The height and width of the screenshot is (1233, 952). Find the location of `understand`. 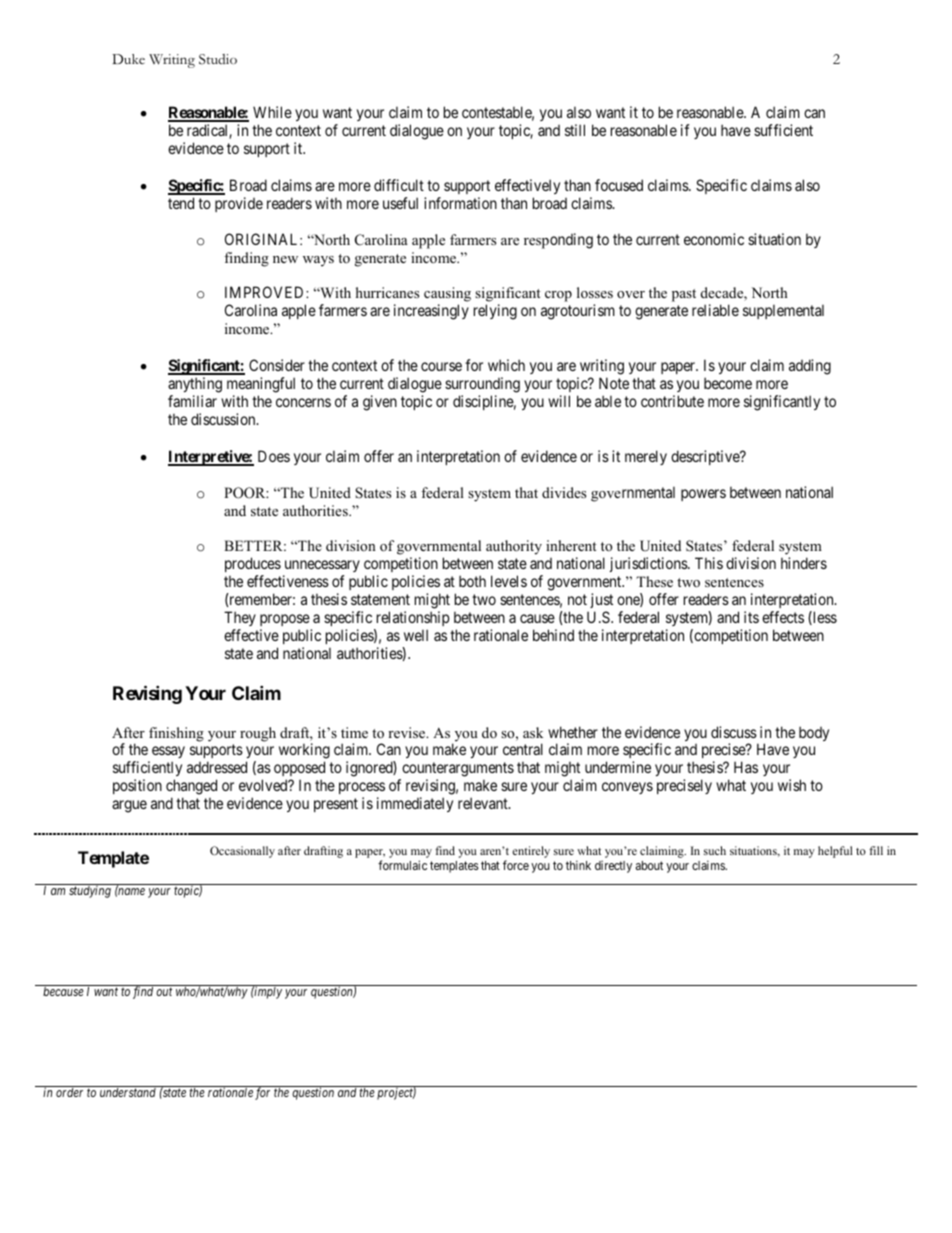

understand is located at coordinates (128, 1092).
